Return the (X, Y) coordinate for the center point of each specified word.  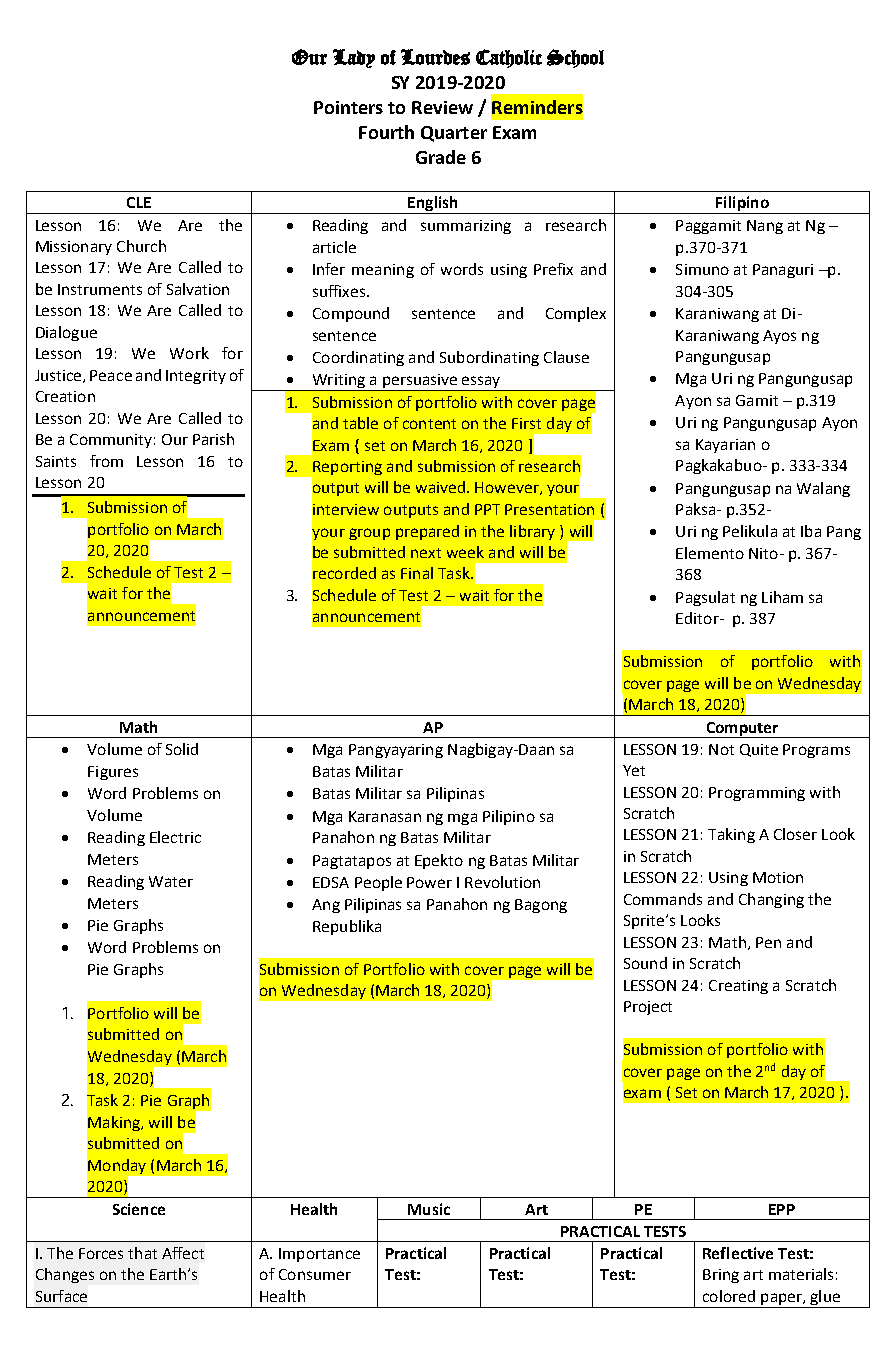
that (142, 1253)
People (378, 883)
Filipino (742, 205)
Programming (757, 794)
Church (141, 246)
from (106, 461)
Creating (738, 987)
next (426, 553)
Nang (765, 227)
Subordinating (489, 358)
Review (442, 107)
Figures (113, 773)
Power (429, 882)
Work (189, 353)
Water (171, 881)
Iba (811, 531)
